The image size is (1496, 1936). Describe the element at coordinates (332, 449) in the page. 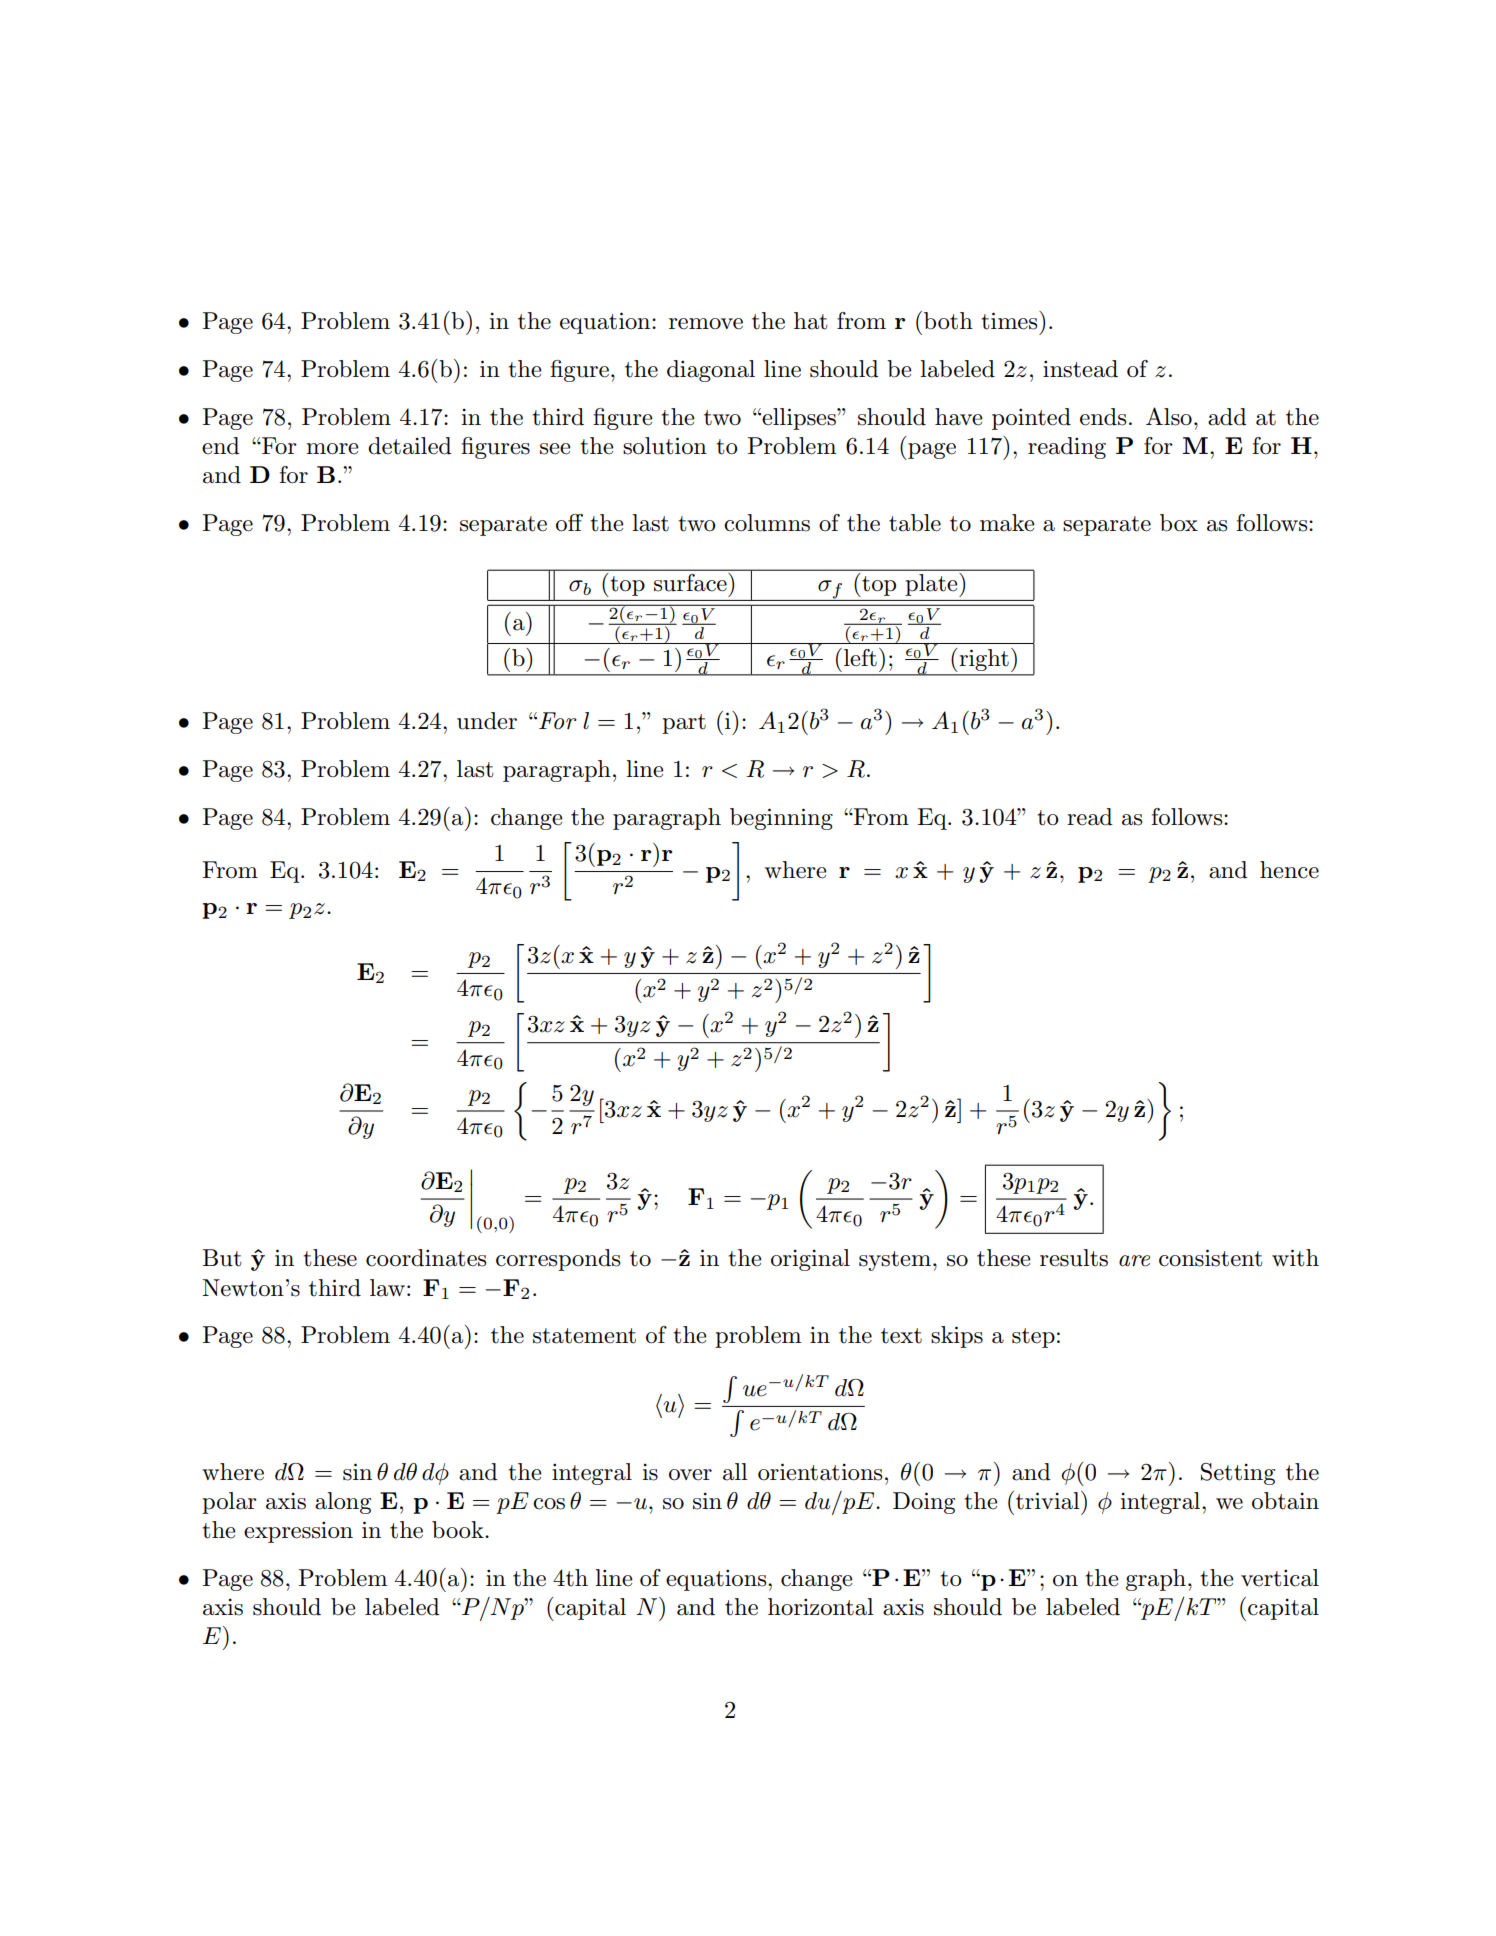

I see `more` at that location.
